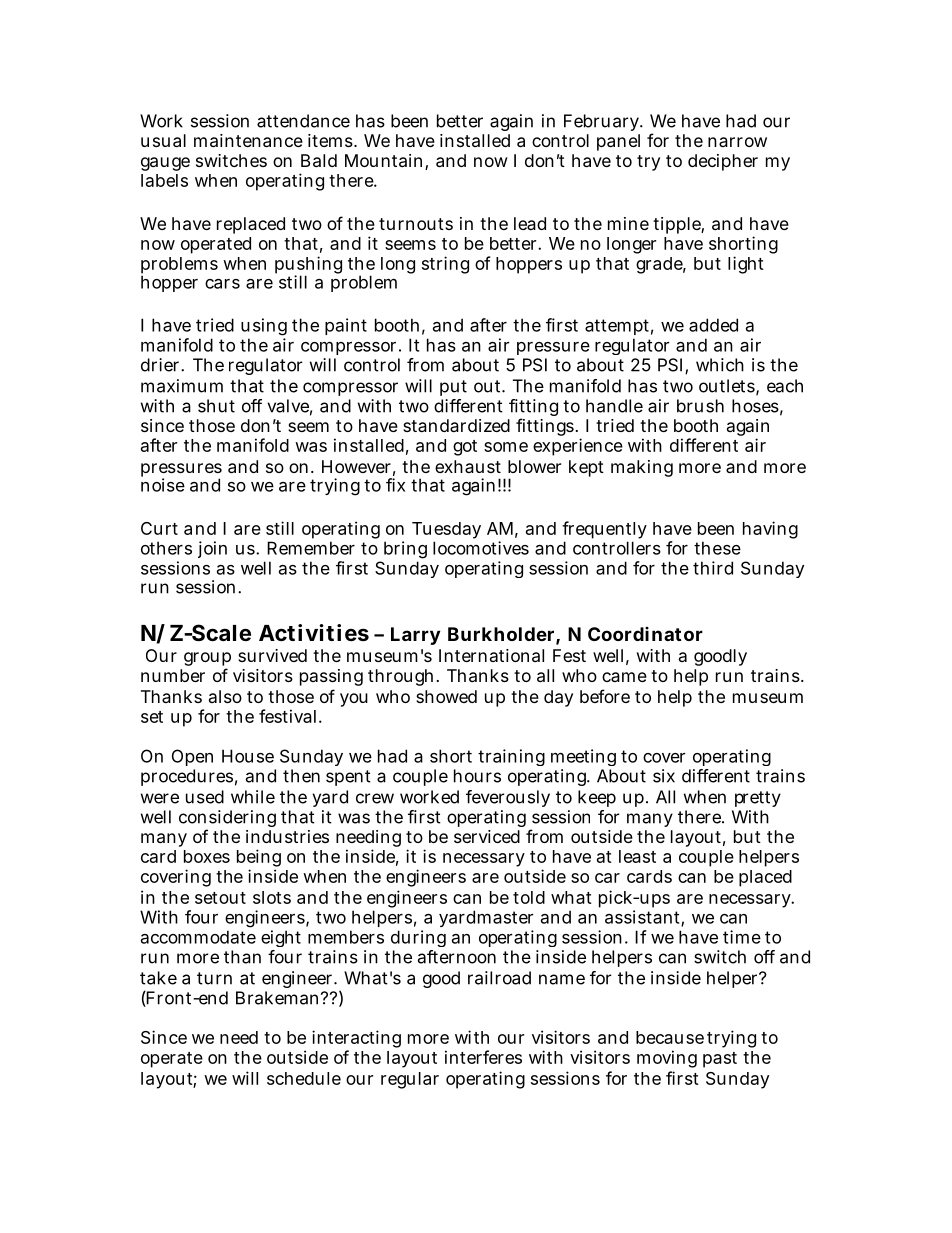  What do you see at coordinates (248, 756) in the image?
I see `House` at bounding box center [248, 756].
